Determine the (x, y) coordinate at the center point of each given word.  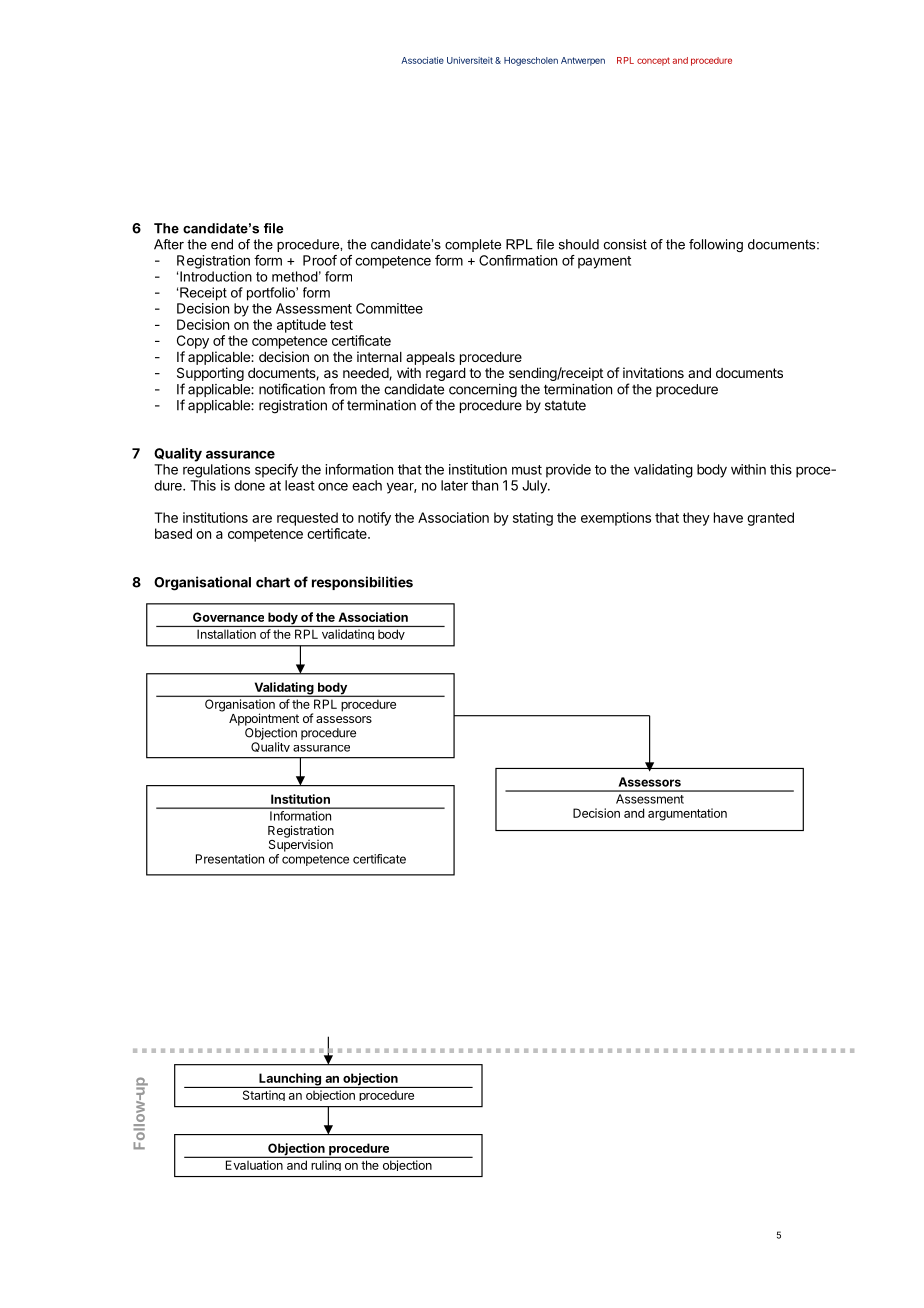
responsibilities (362, 583)
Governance (228, 617)
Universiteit (470, 60)
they (696, 519)
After (169, 244)
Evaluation (254, 1165)
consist (625, 244)
